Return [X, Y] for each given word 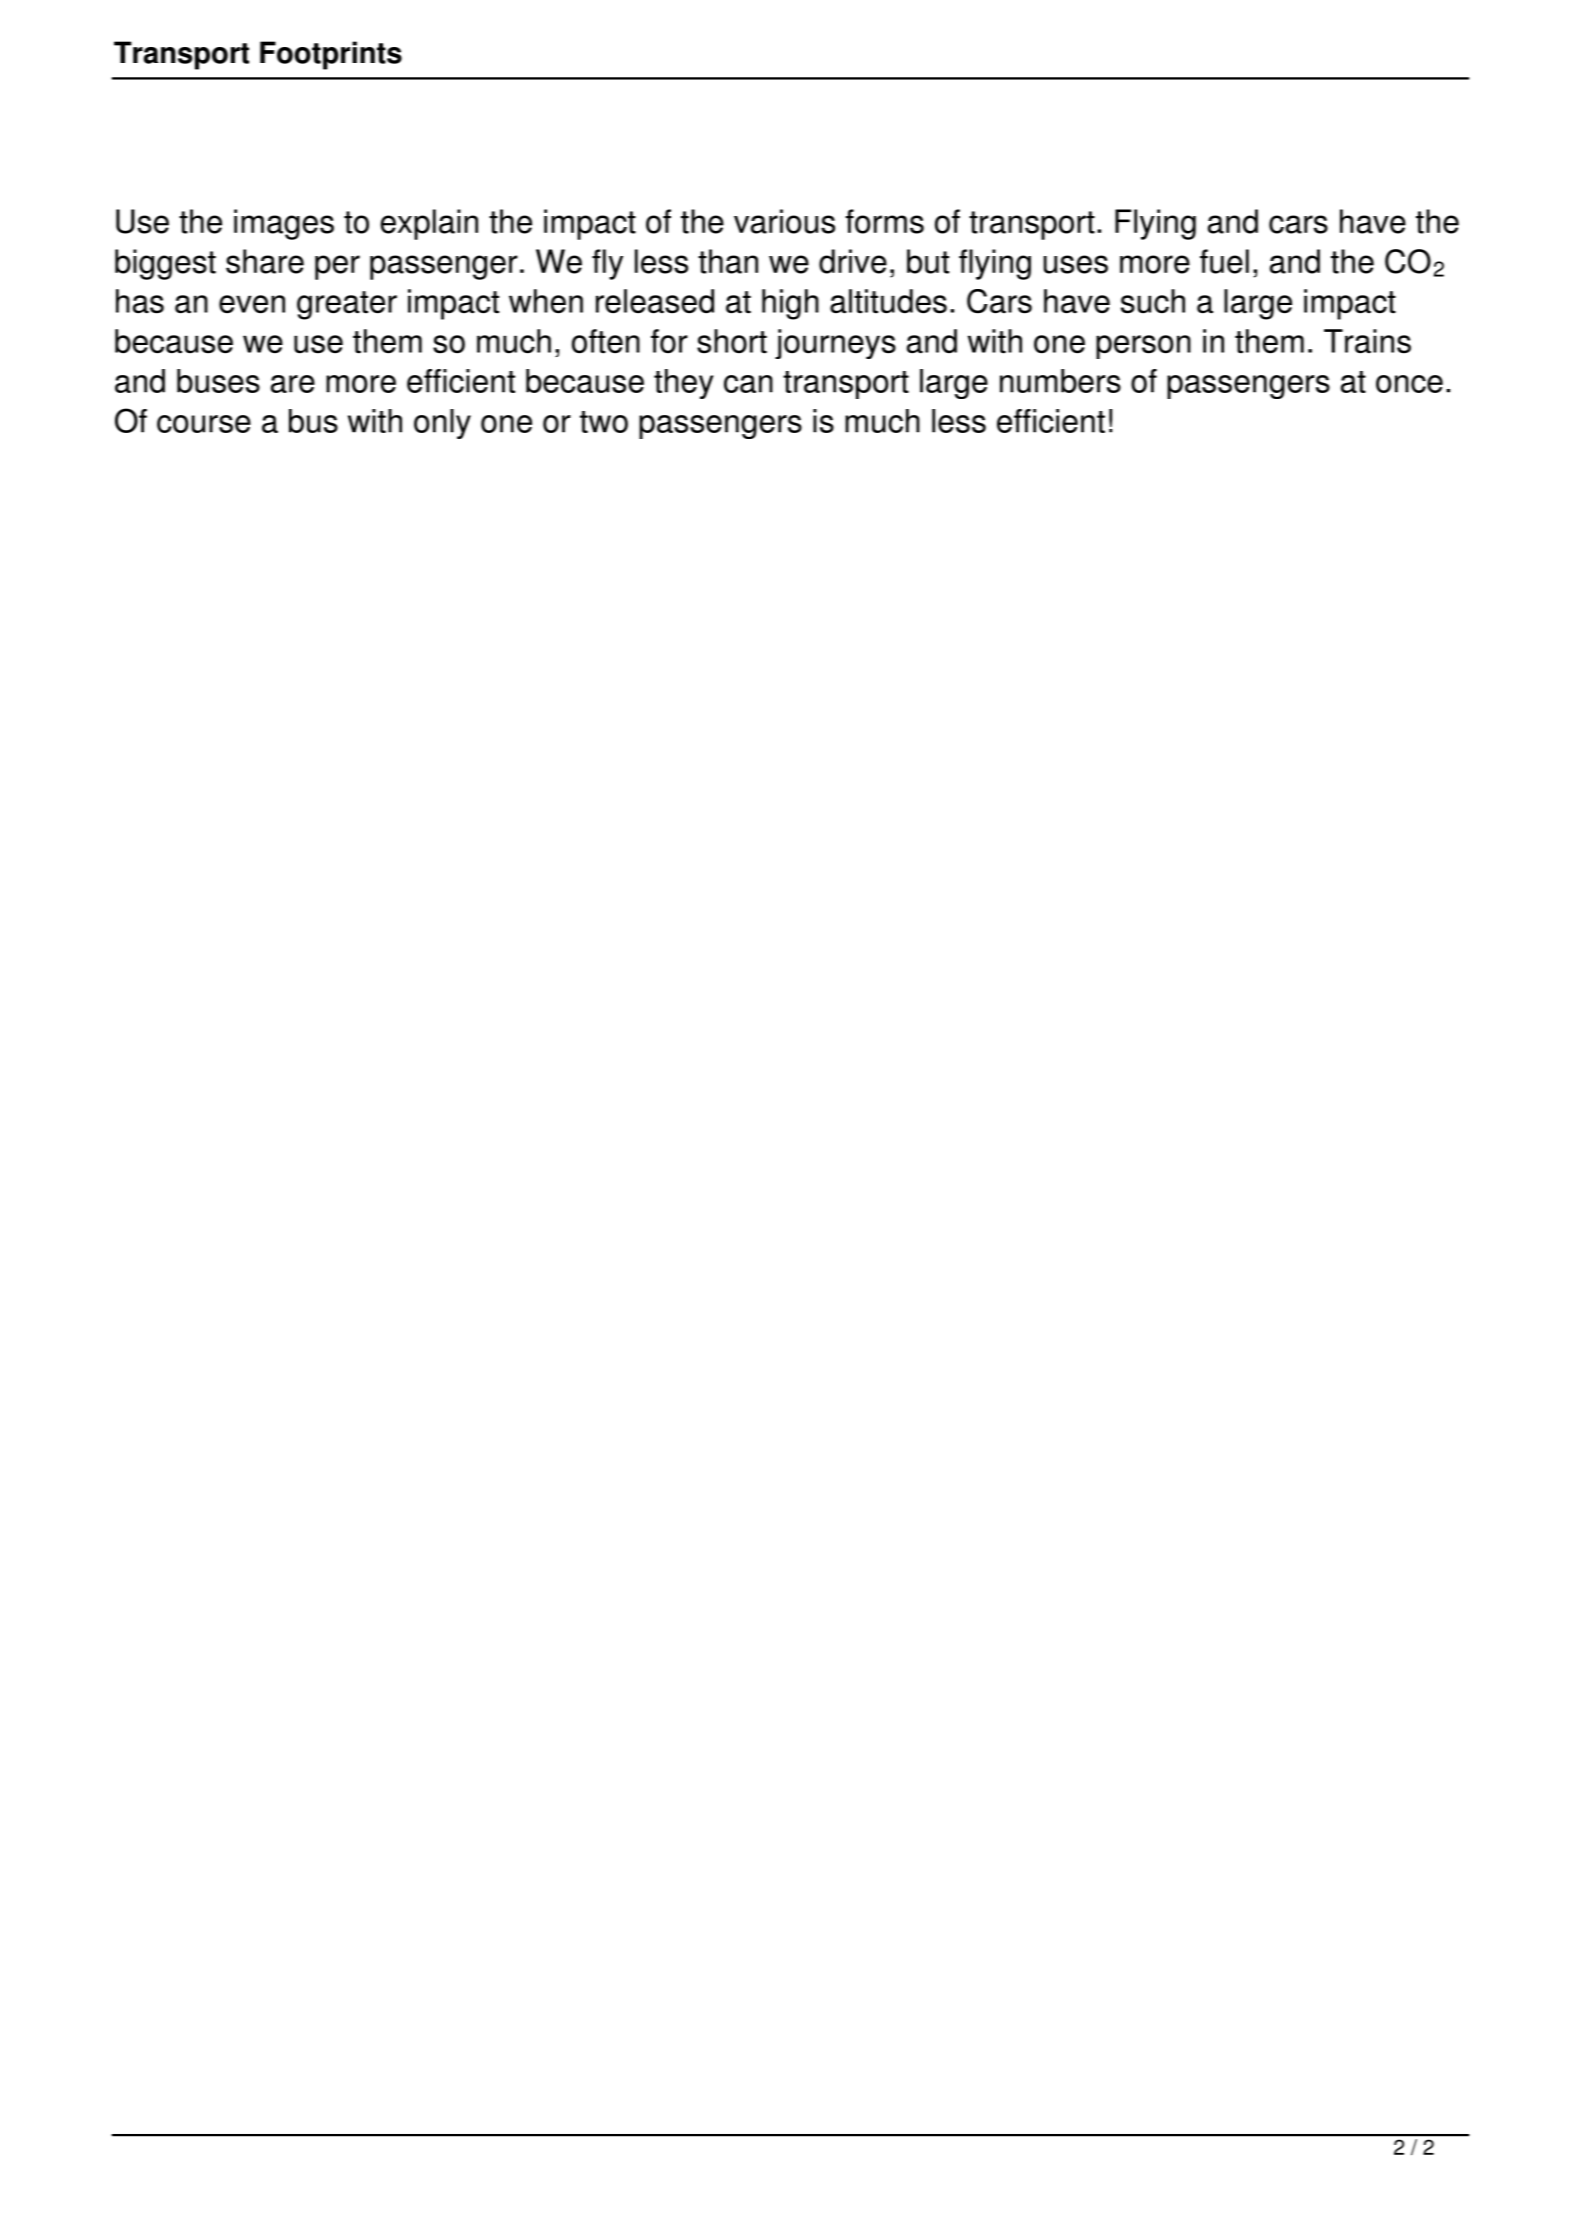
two [604, 422]
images [284, 224]
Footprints [331, 55]
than [728, 261]
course [204, 424]
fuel [1224, 261]
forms [885, 221]
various [784, 221]
